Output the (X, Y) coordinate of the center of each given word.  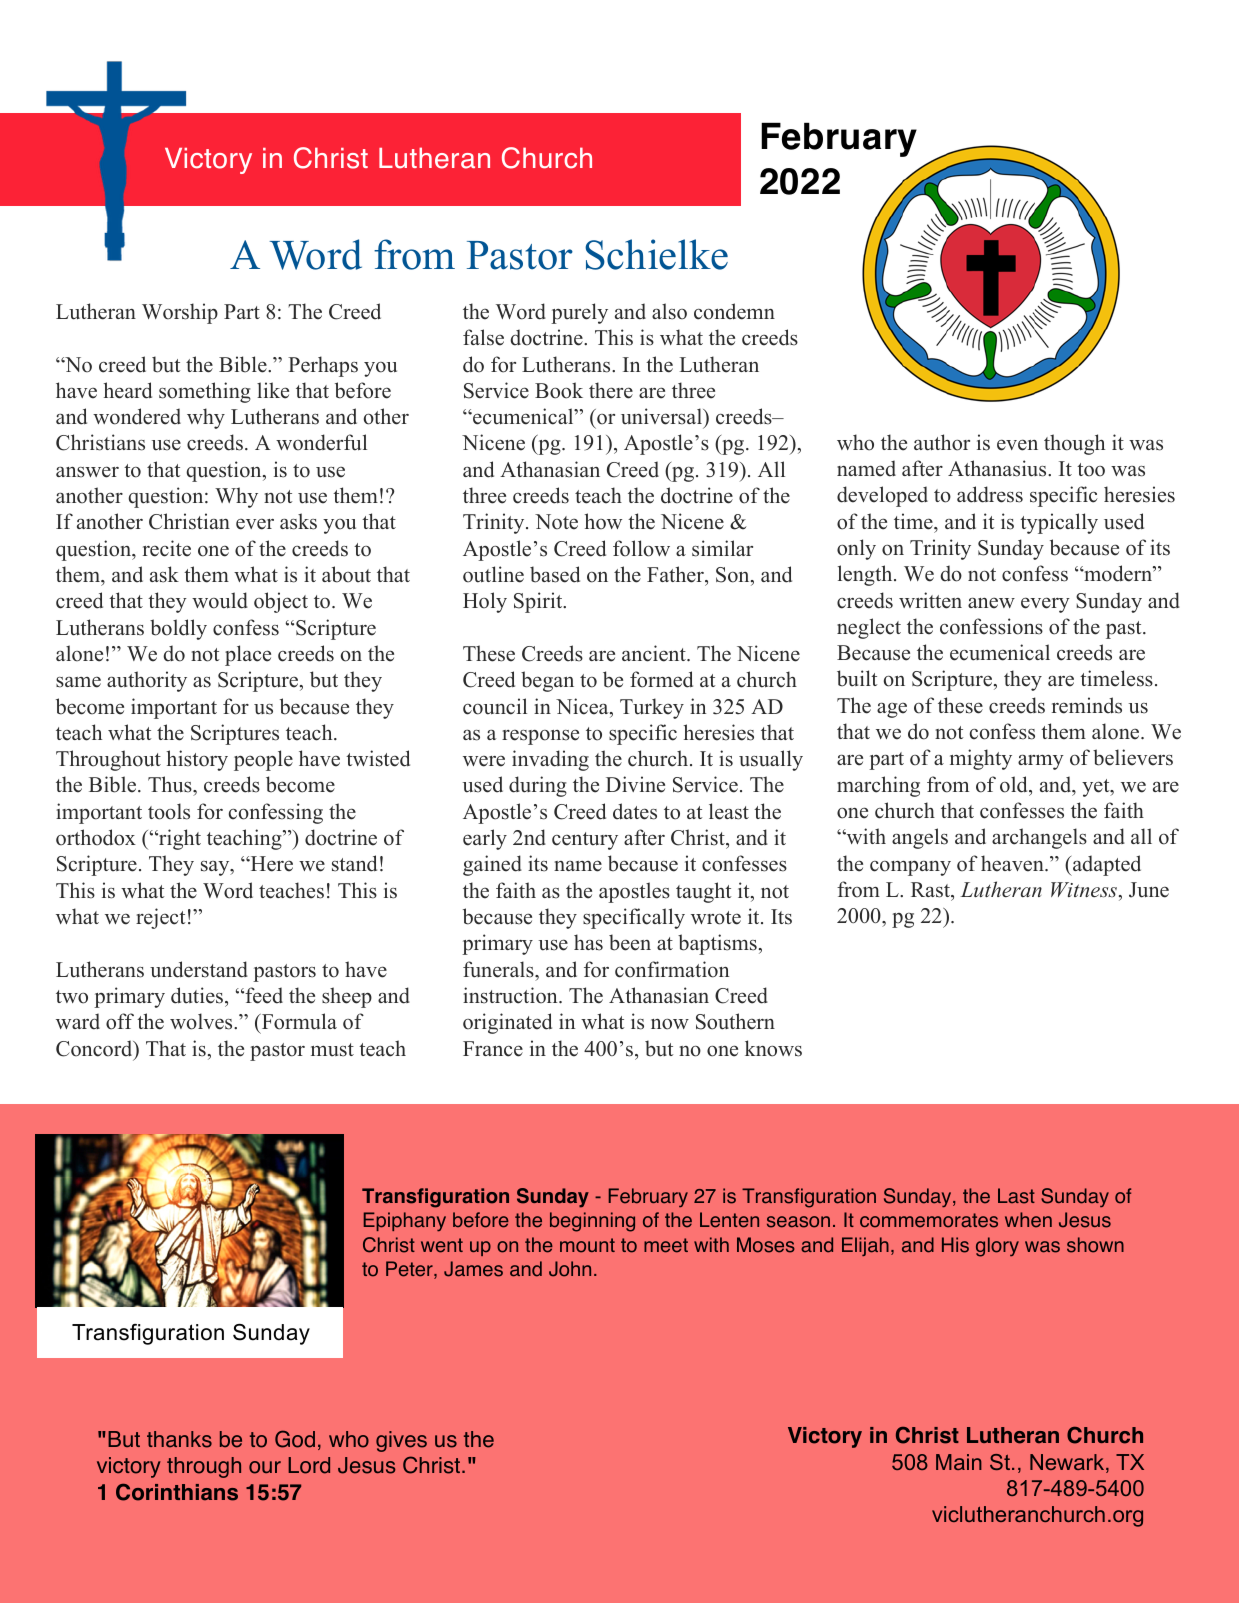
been (630, 942)
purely (579, 313)
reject (160, 918)
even (1017, 445)
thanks (179, 1439)
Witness (1084, 890)
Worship (180, 313)
